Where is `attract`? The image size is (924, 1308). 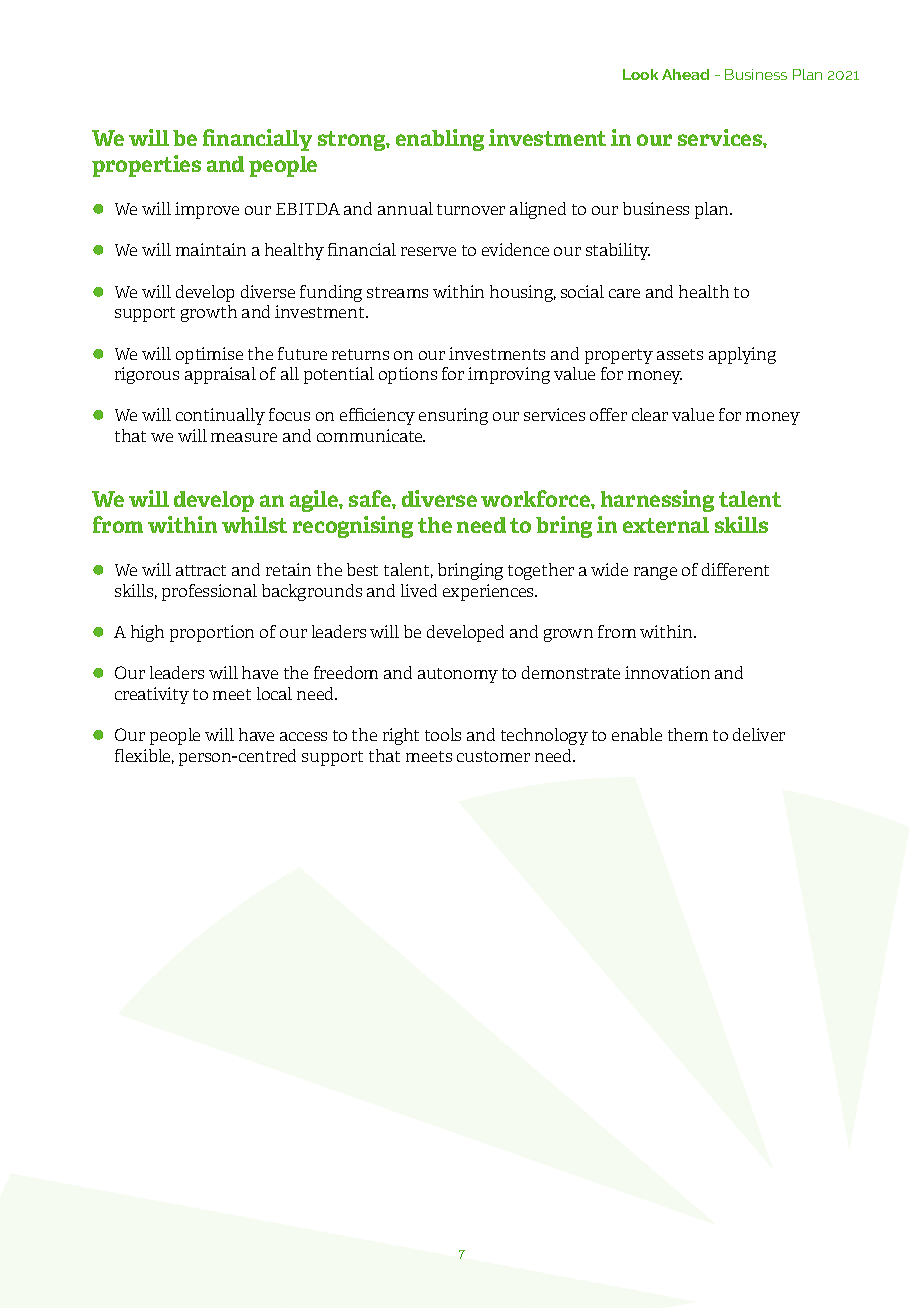 attract is located at coordinates (201, 570).
